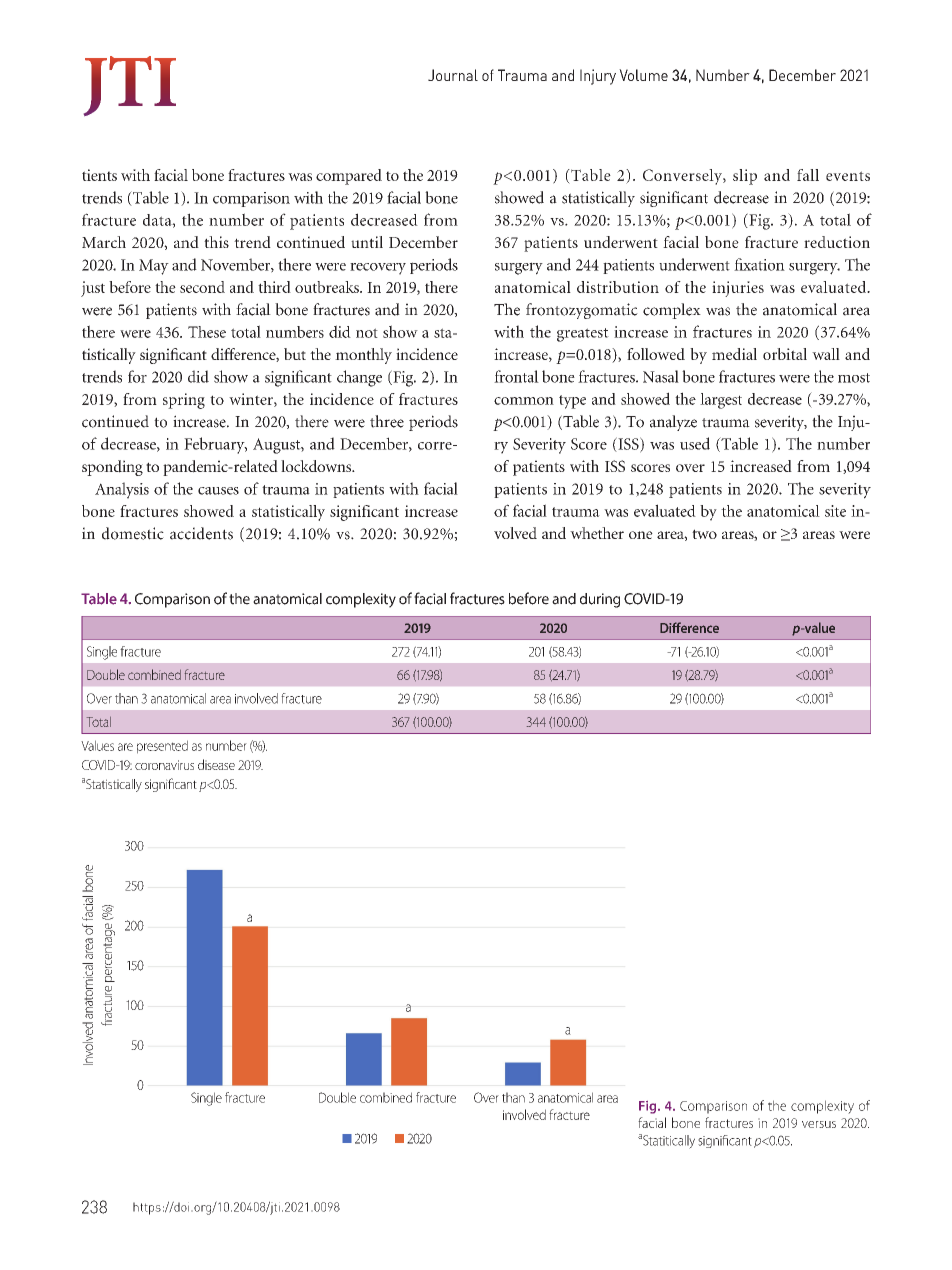 Image resolution: width=952 pixels, height=1270 pixels. What do you see at coordinates (201, 533) in the document?
I see `accidents` at bounding box center [201, 533].
